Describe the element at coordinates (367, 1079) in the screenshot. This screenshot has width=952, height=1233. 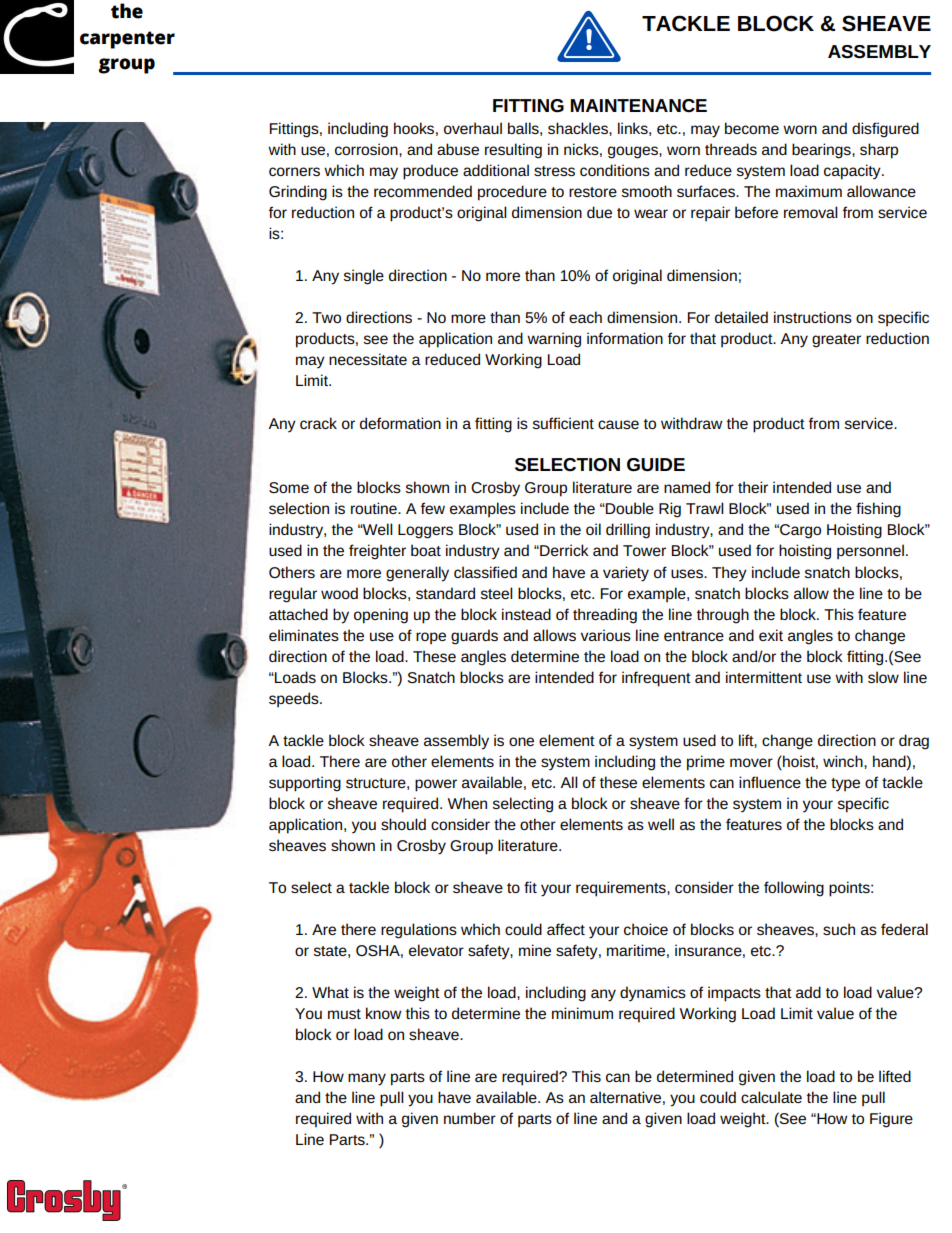
I see `many` at that location.
